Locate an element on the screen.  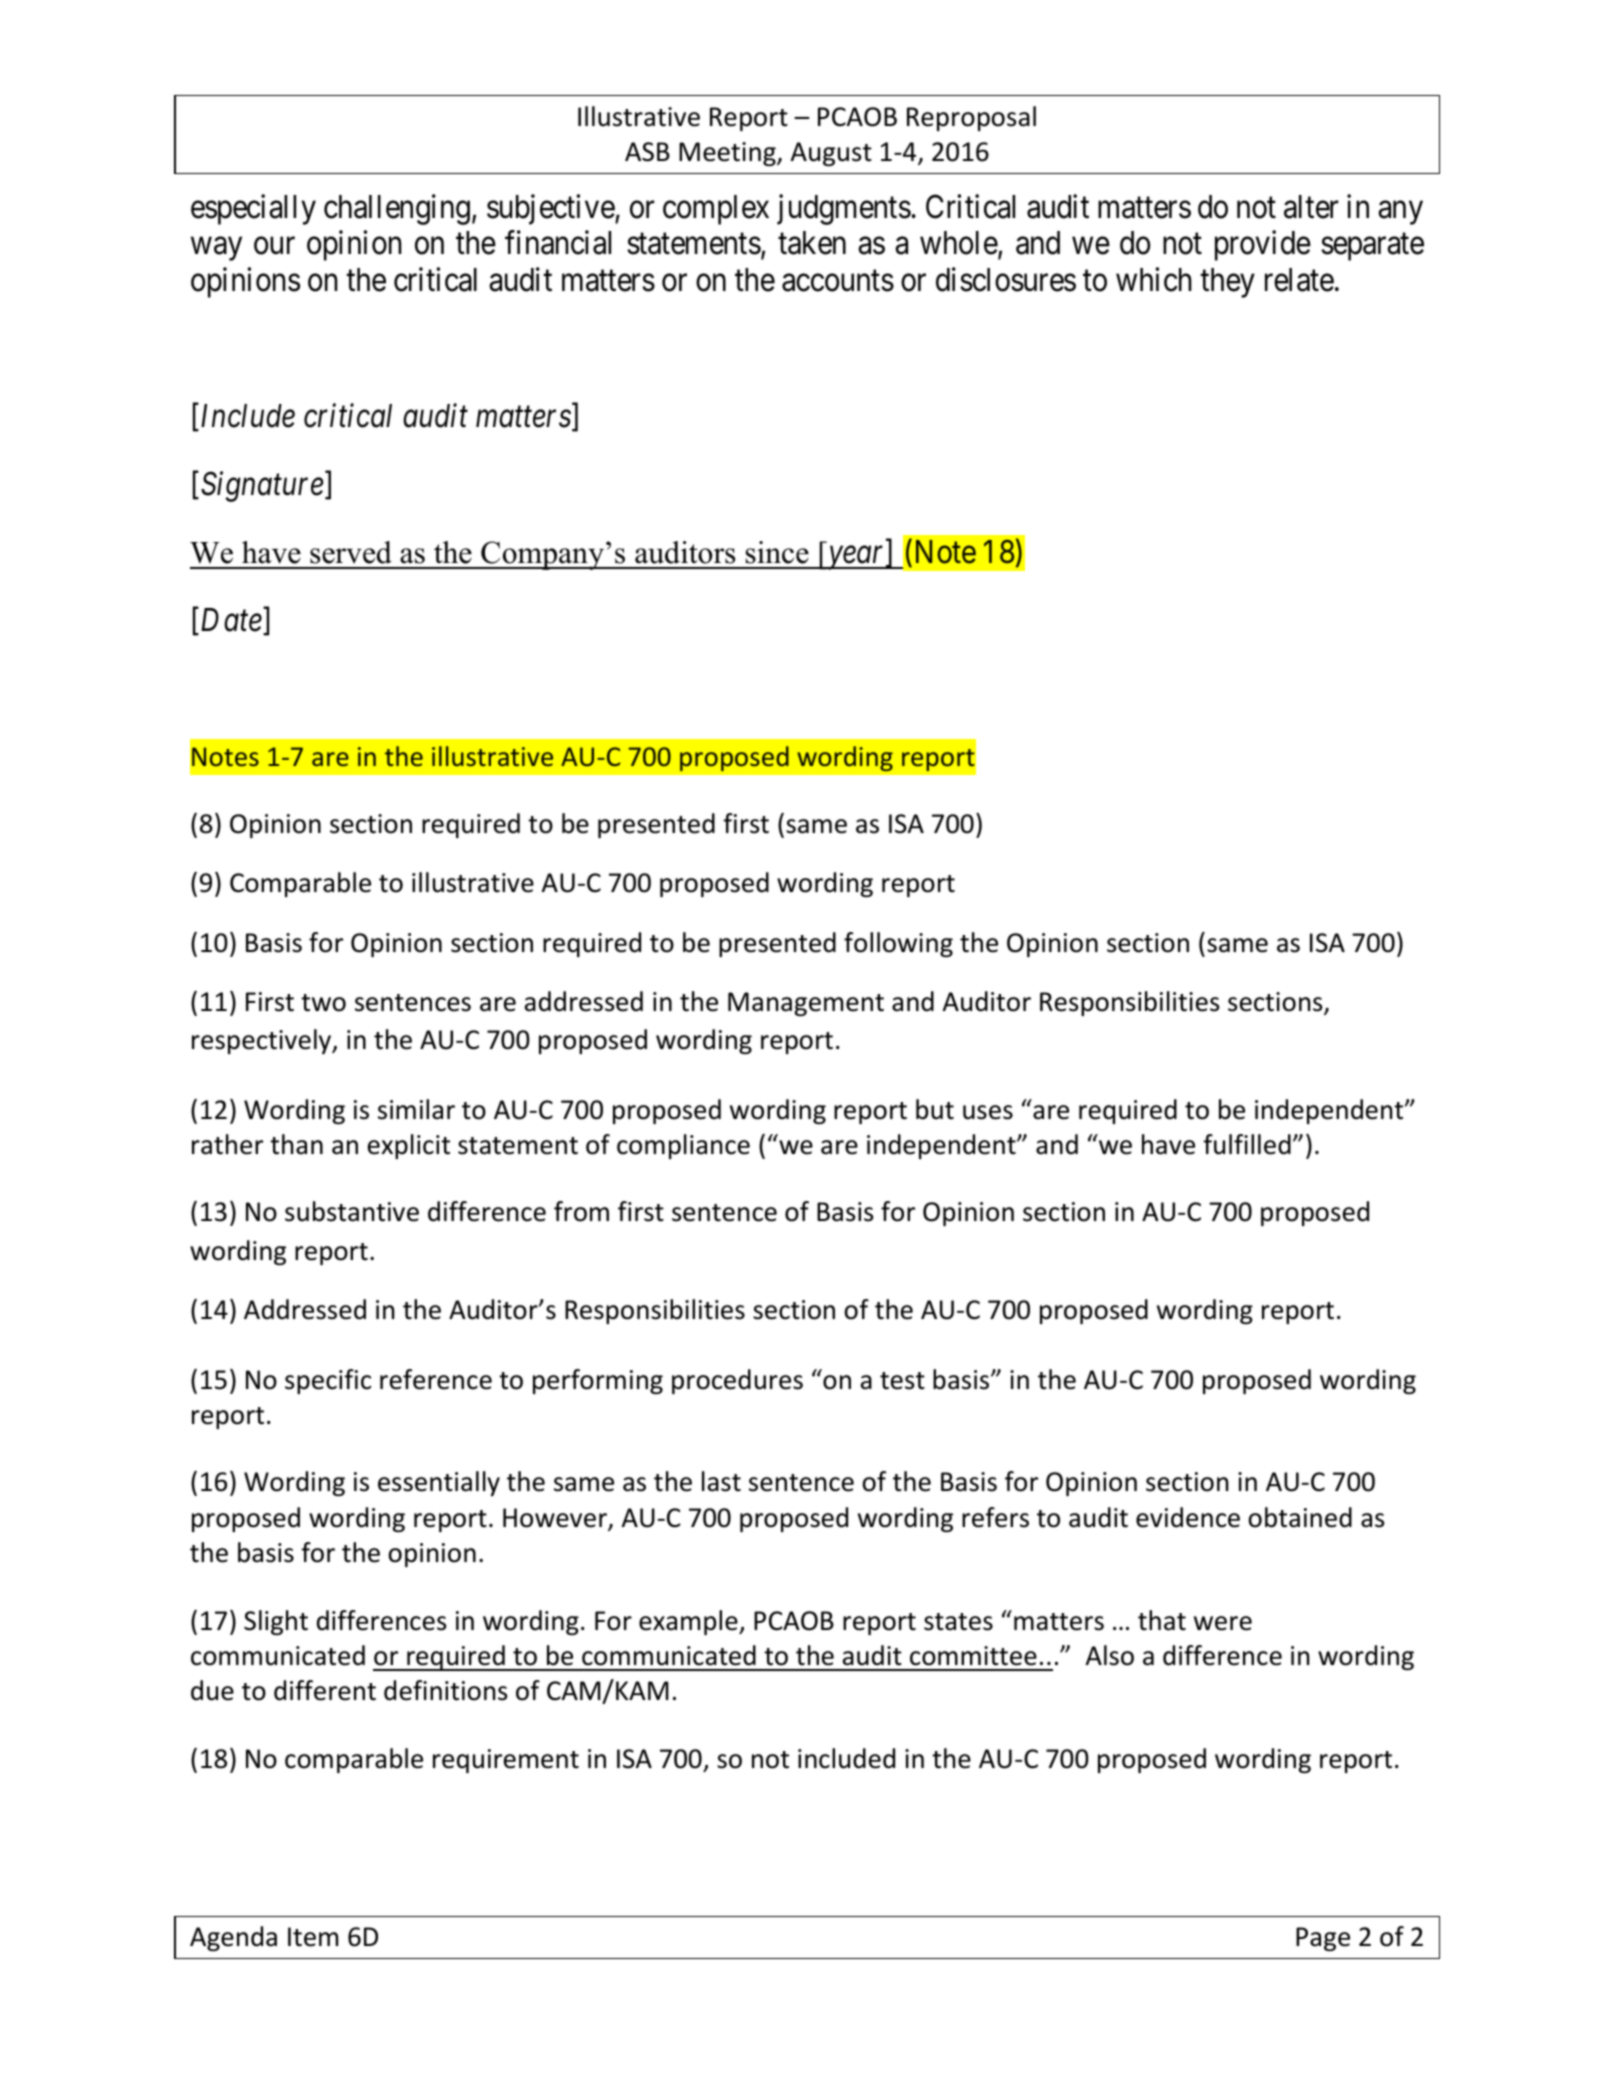
Management is located at coordinates (806, 1004).
